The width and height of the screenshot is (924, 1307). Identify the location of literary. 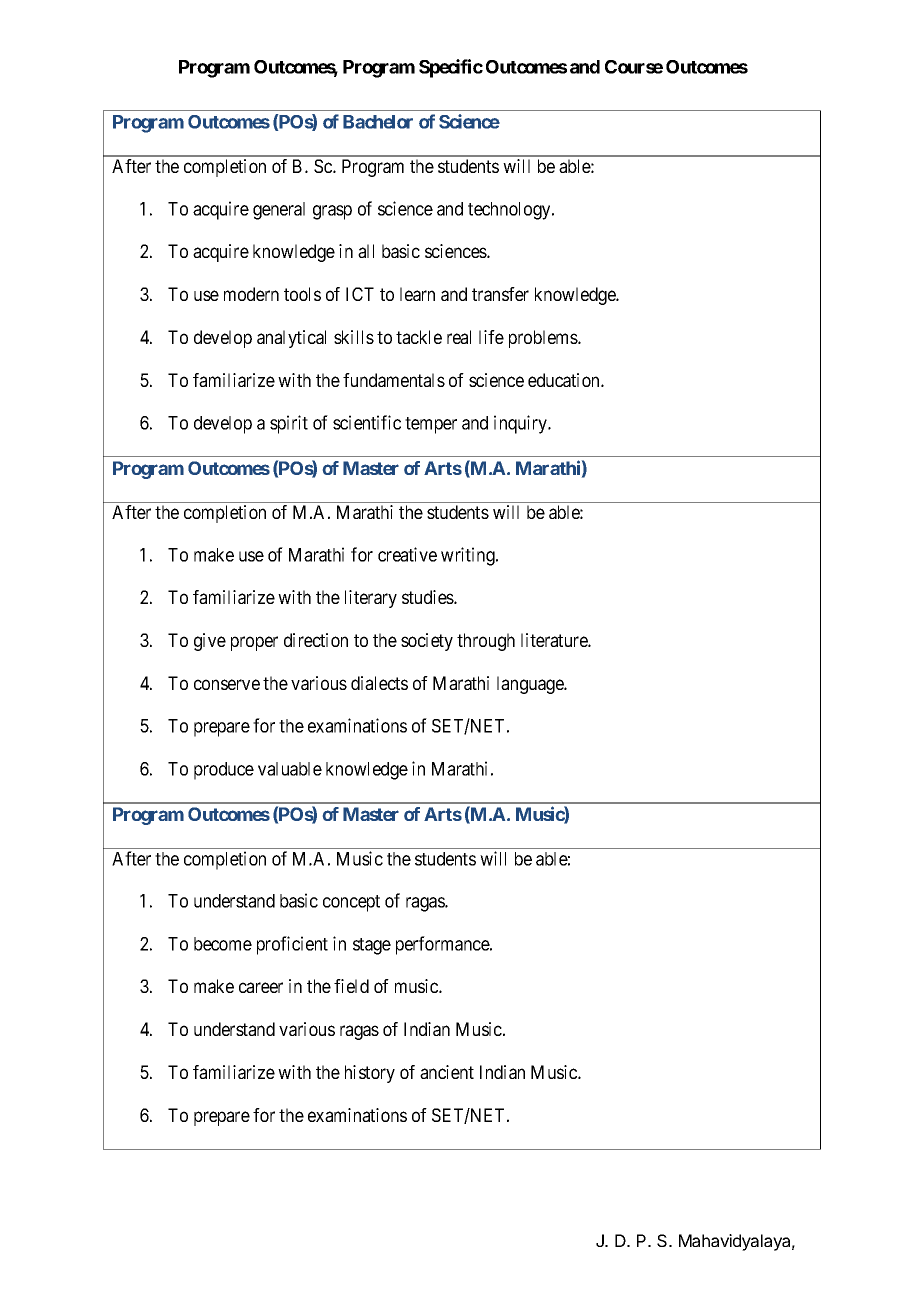
(371, 599).
